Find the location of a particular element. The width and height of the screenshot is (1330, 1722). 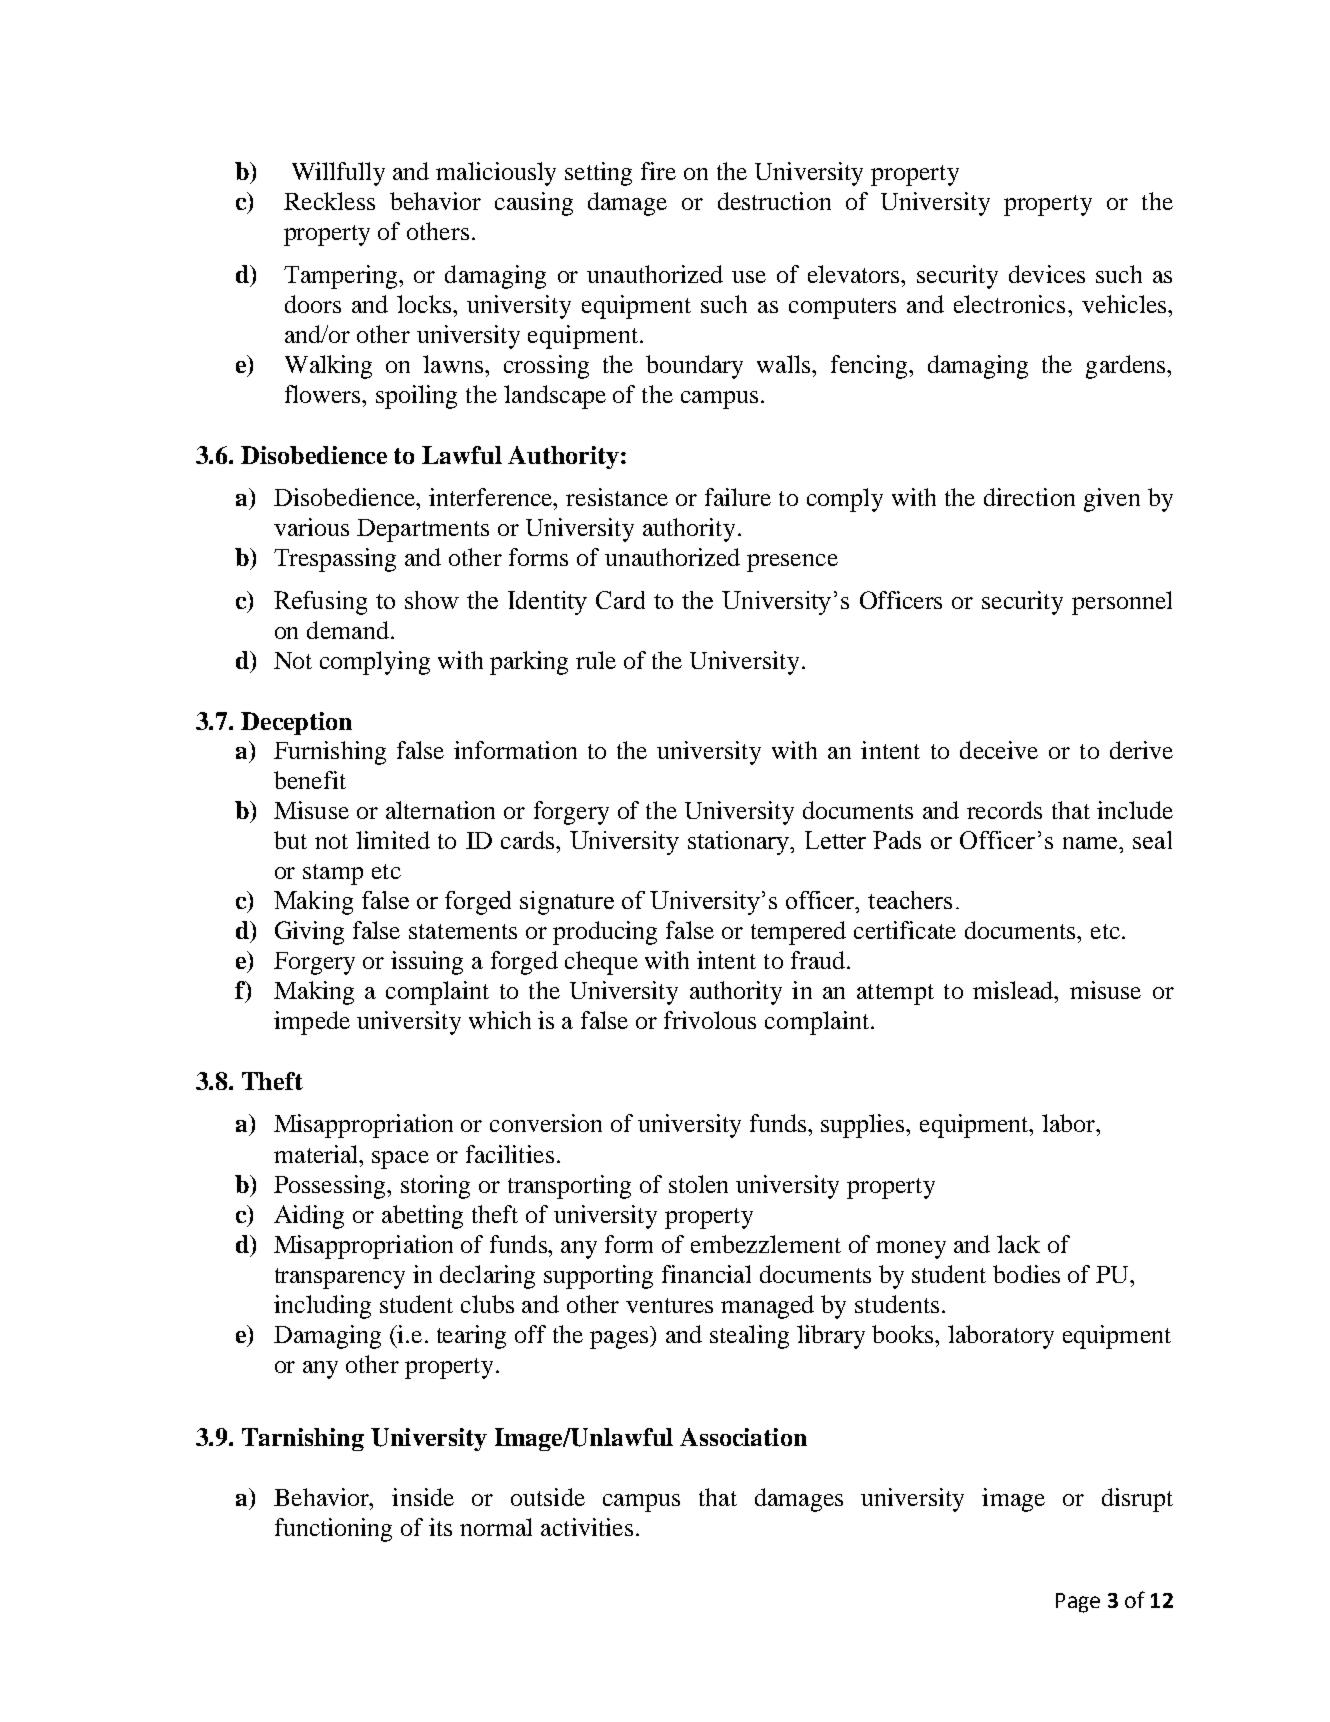

Reckless is located at coordinates (329, 201).
